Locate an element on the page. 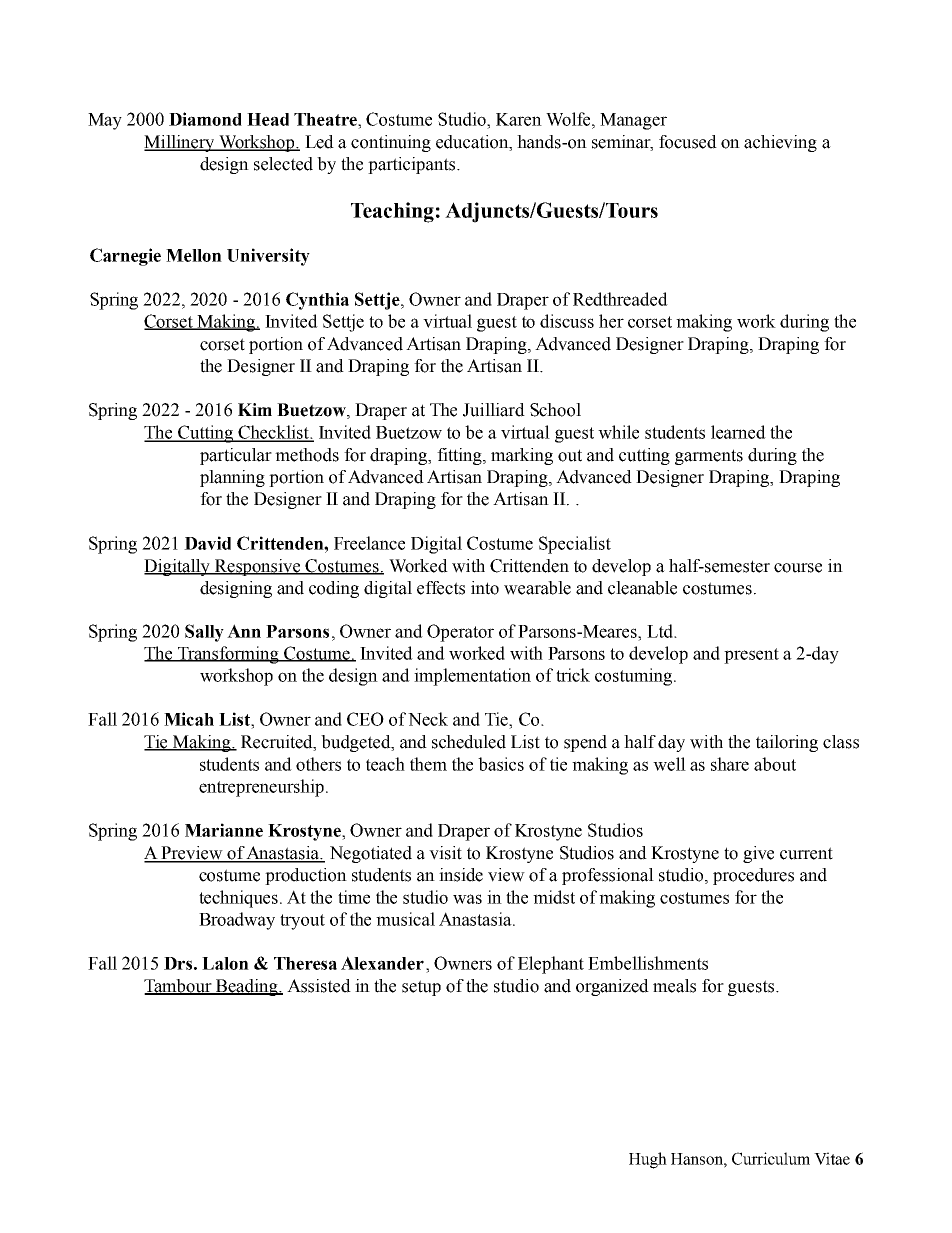 This document has width=952, height=1233. planning is located at coordinates (232, 478).
